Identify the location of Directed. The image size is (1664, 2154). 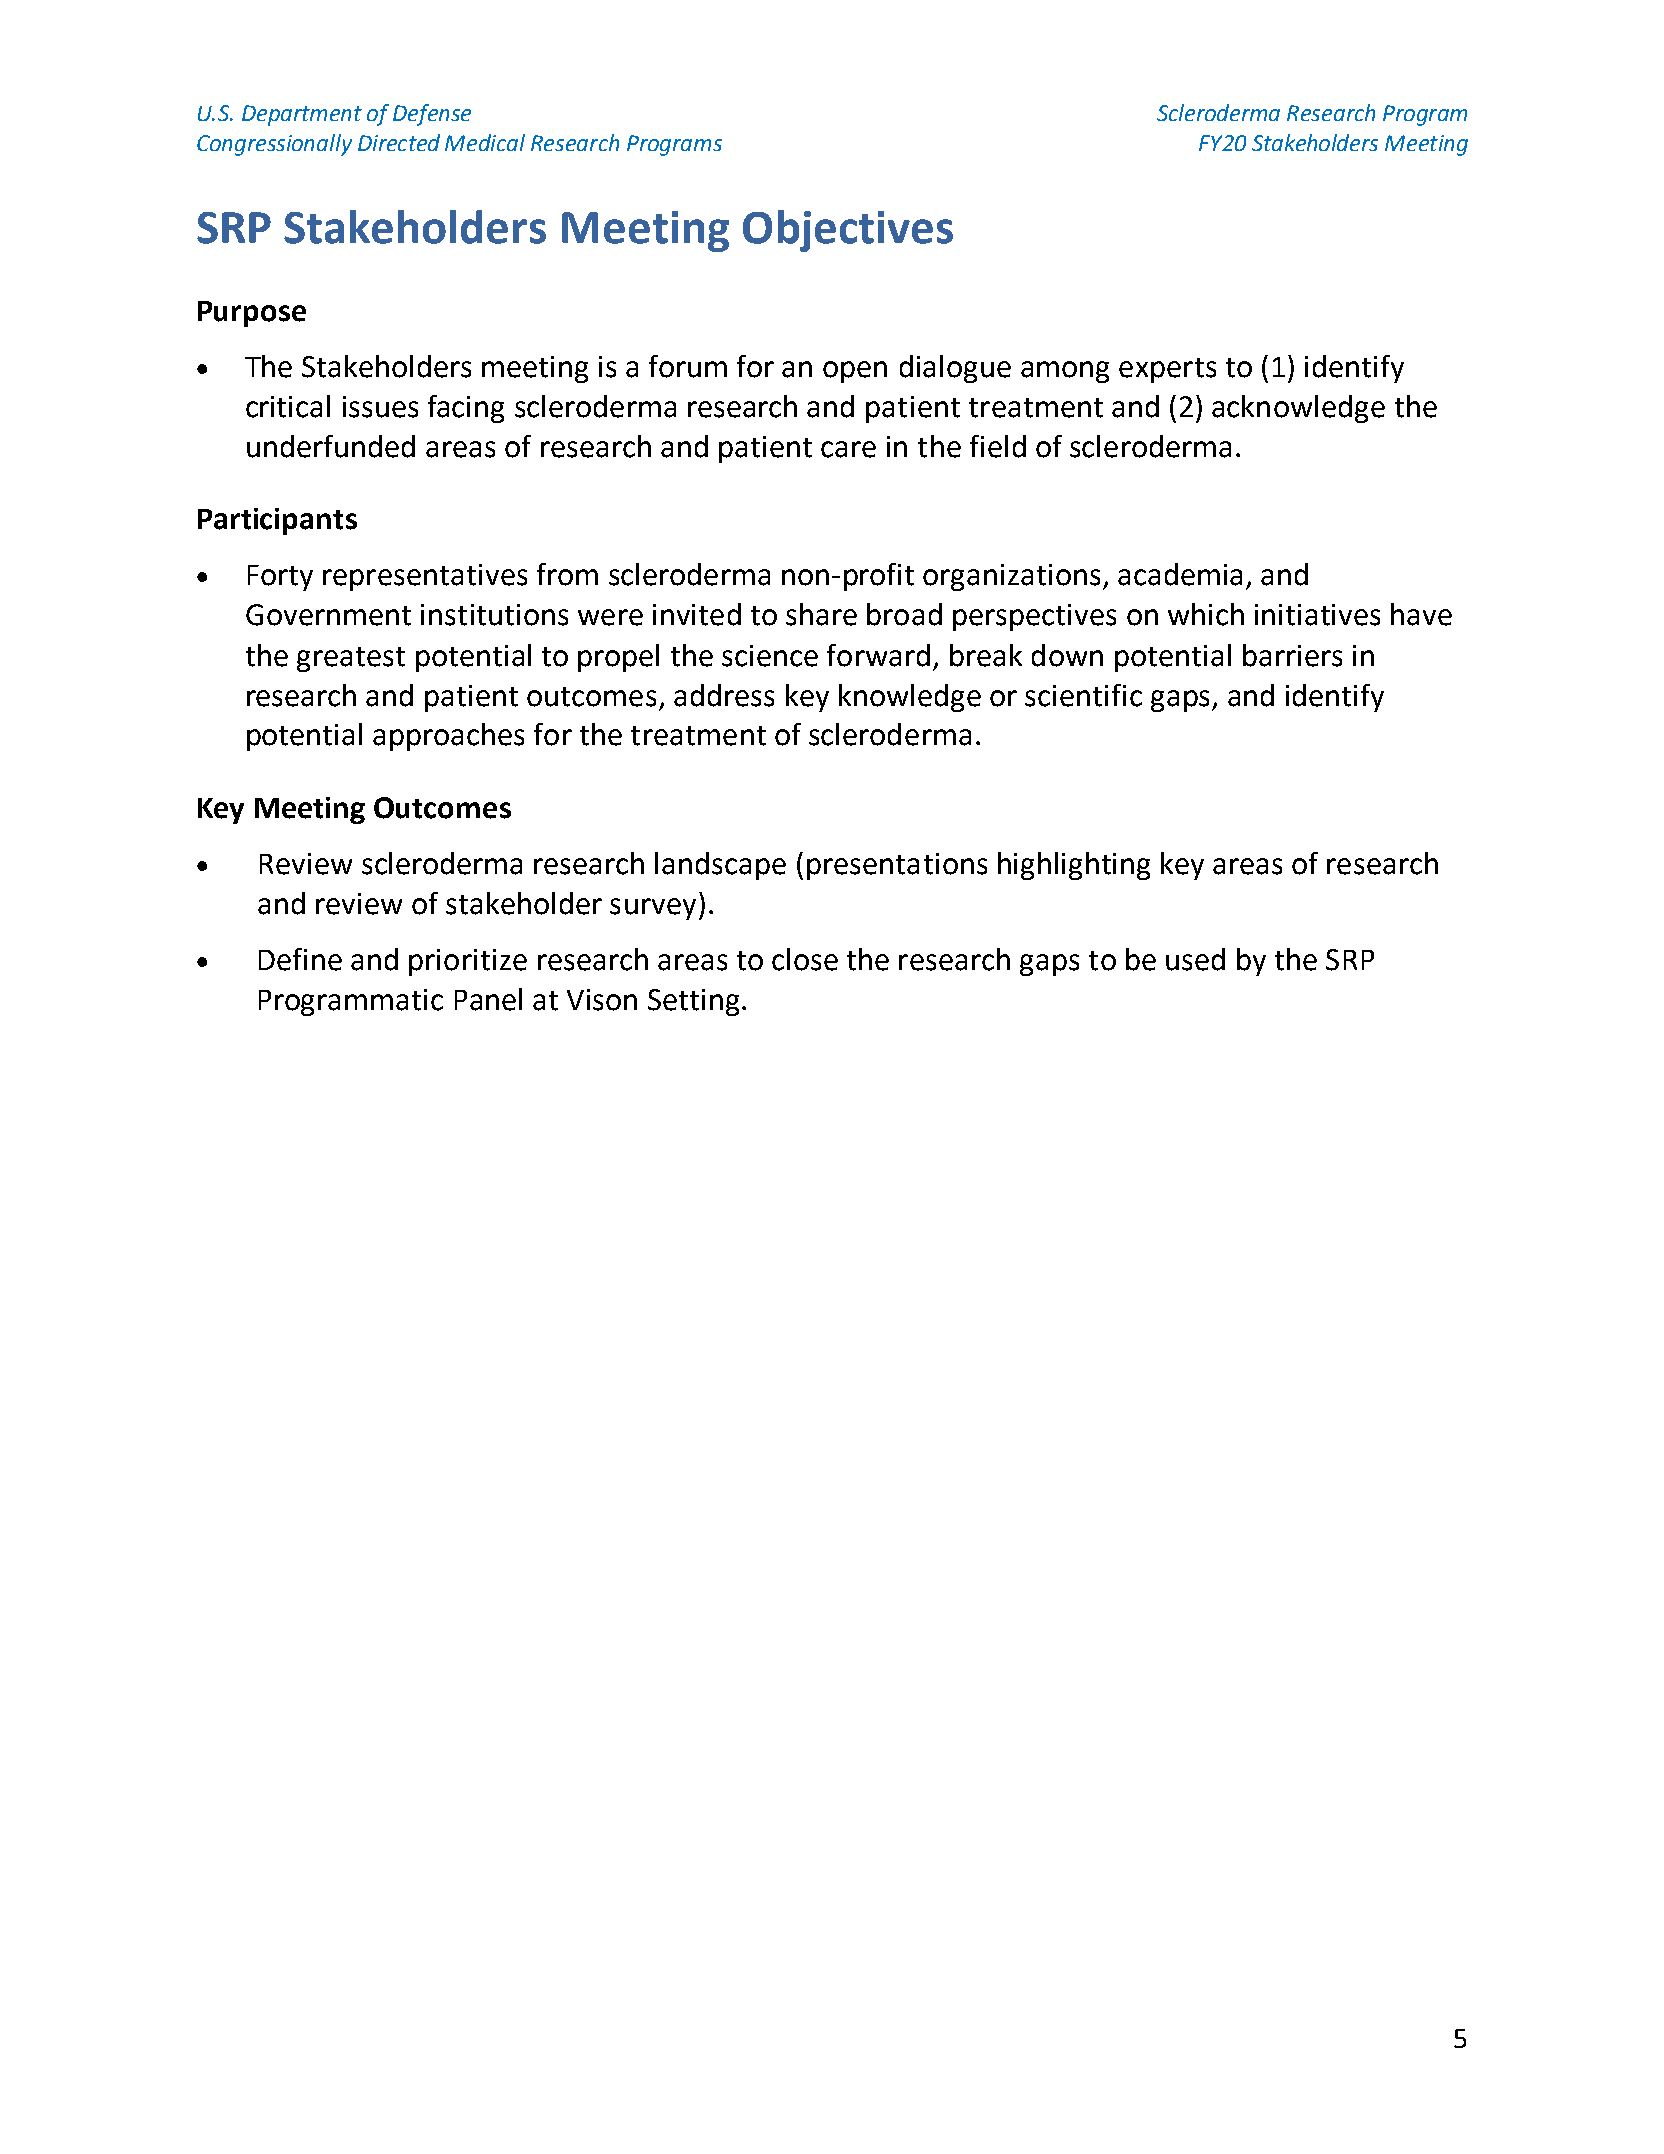
(399, 142).
